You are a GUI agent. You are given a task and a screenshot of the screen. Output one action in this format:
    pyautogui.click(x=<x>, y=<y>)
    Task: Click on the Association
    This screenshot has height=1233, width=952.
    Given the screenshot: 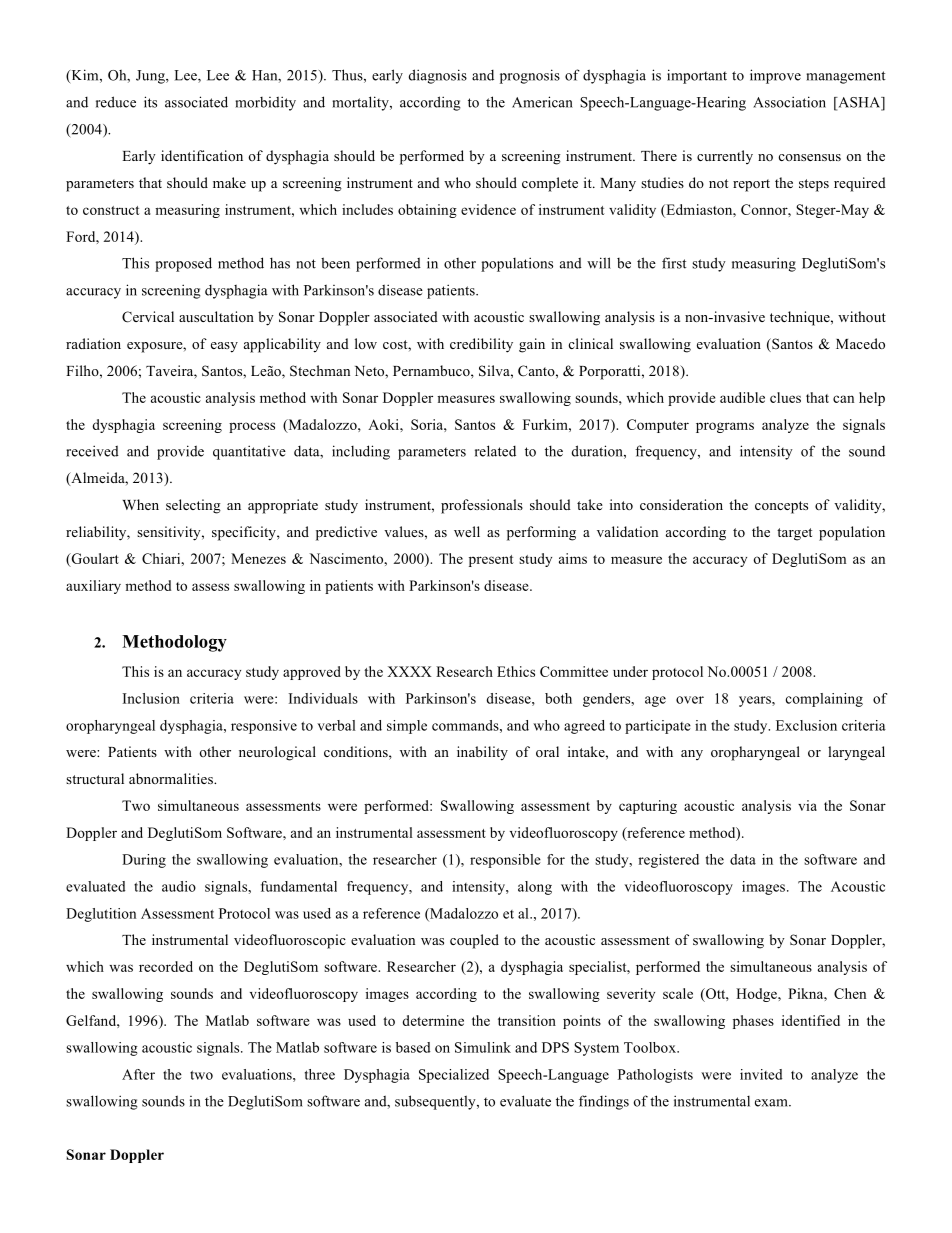 What is the action you would take?
    pyautogui.click(x=789, y=102)
